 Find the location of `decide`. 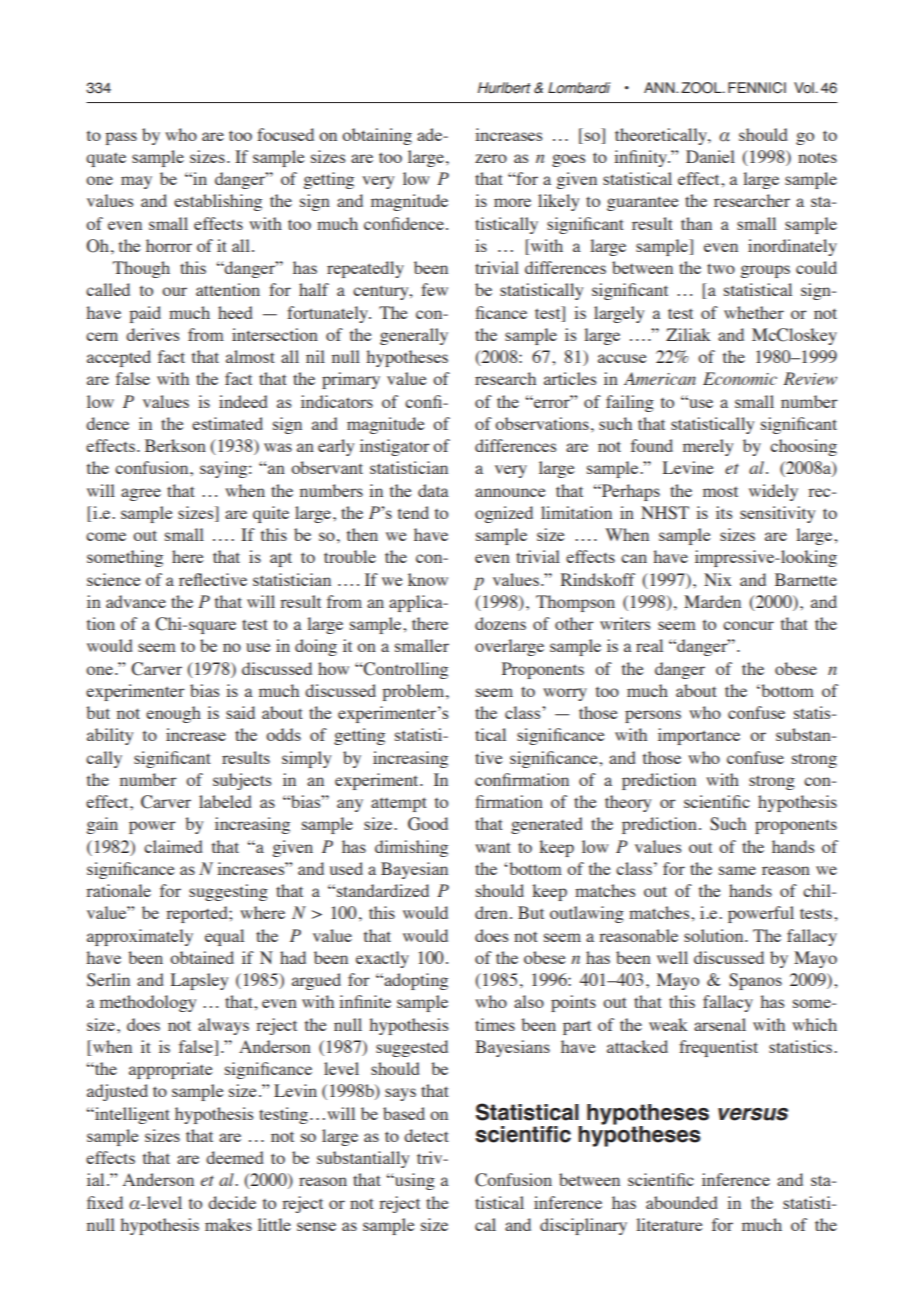

decide is located at coordinates (232, 1202).
